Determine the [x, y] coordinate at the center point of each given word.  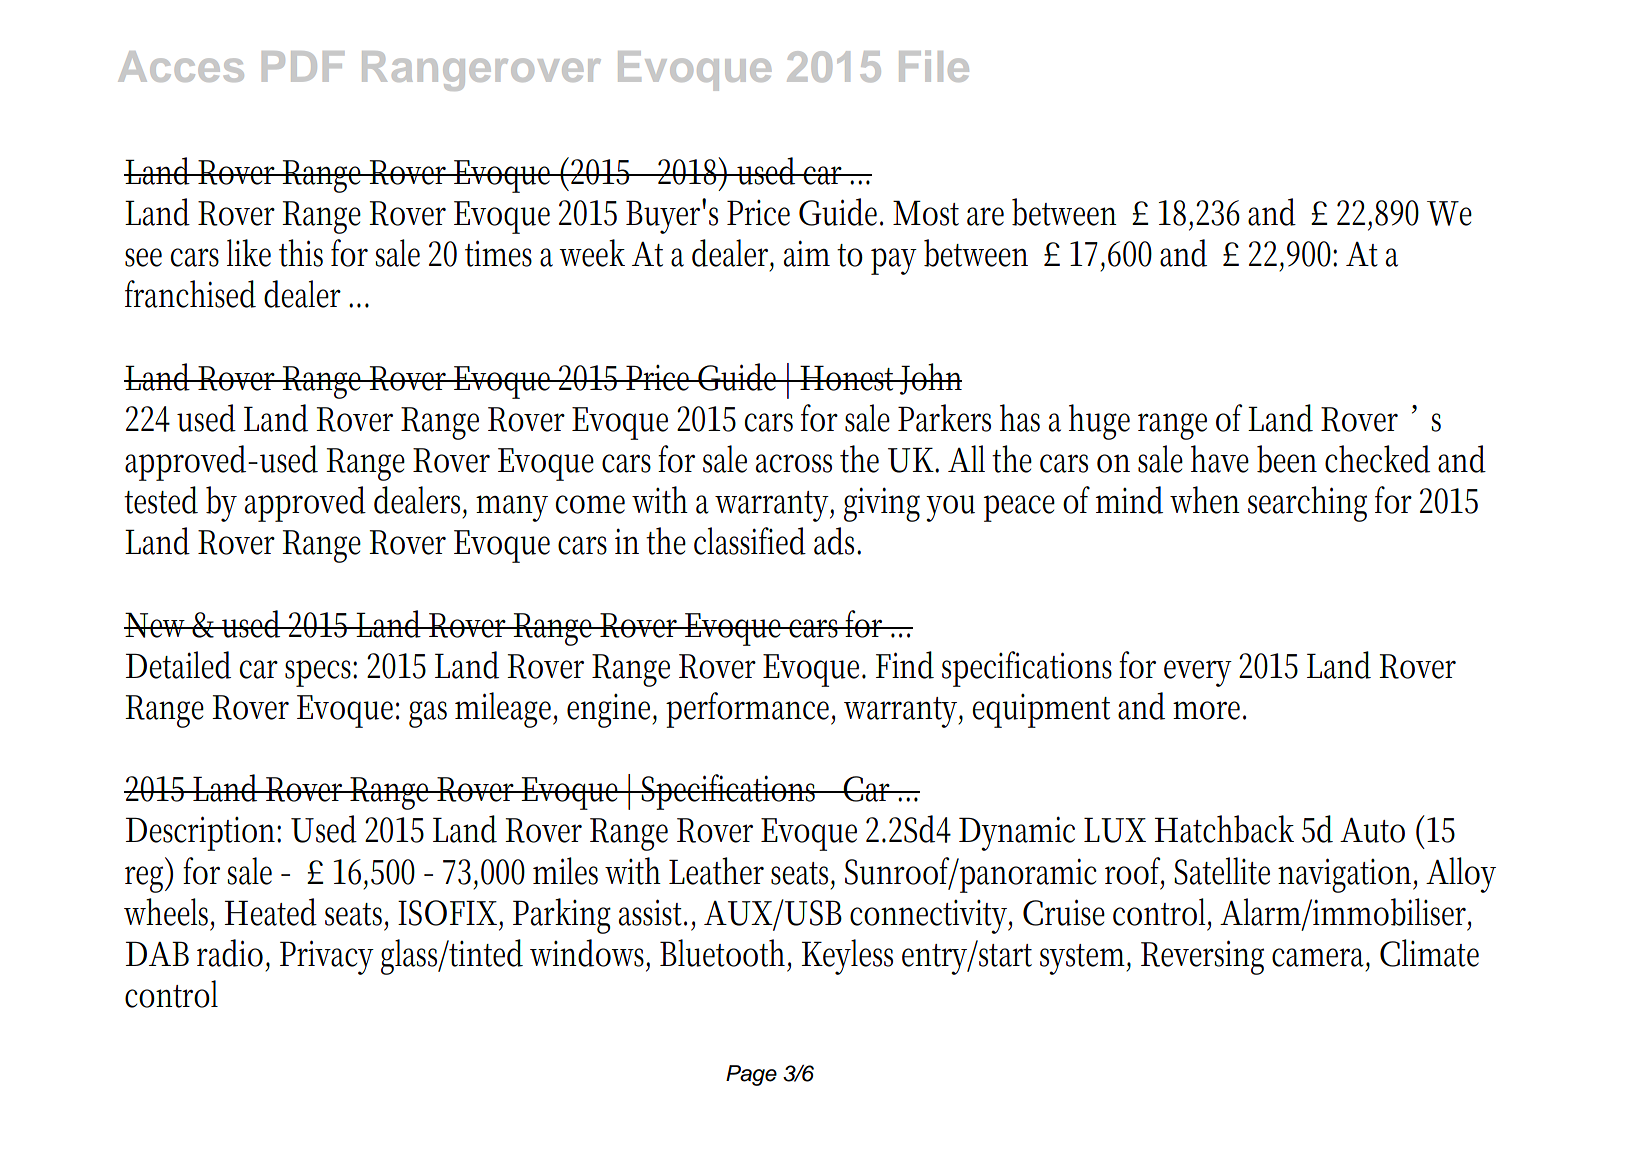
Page [751, 1075]
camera [1321, 958]
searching [1307, 504]
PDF [303, 66]
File [934, 66]
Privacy [327, 957]
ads [837, 541]
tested [161, 500]
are [985, 216]
